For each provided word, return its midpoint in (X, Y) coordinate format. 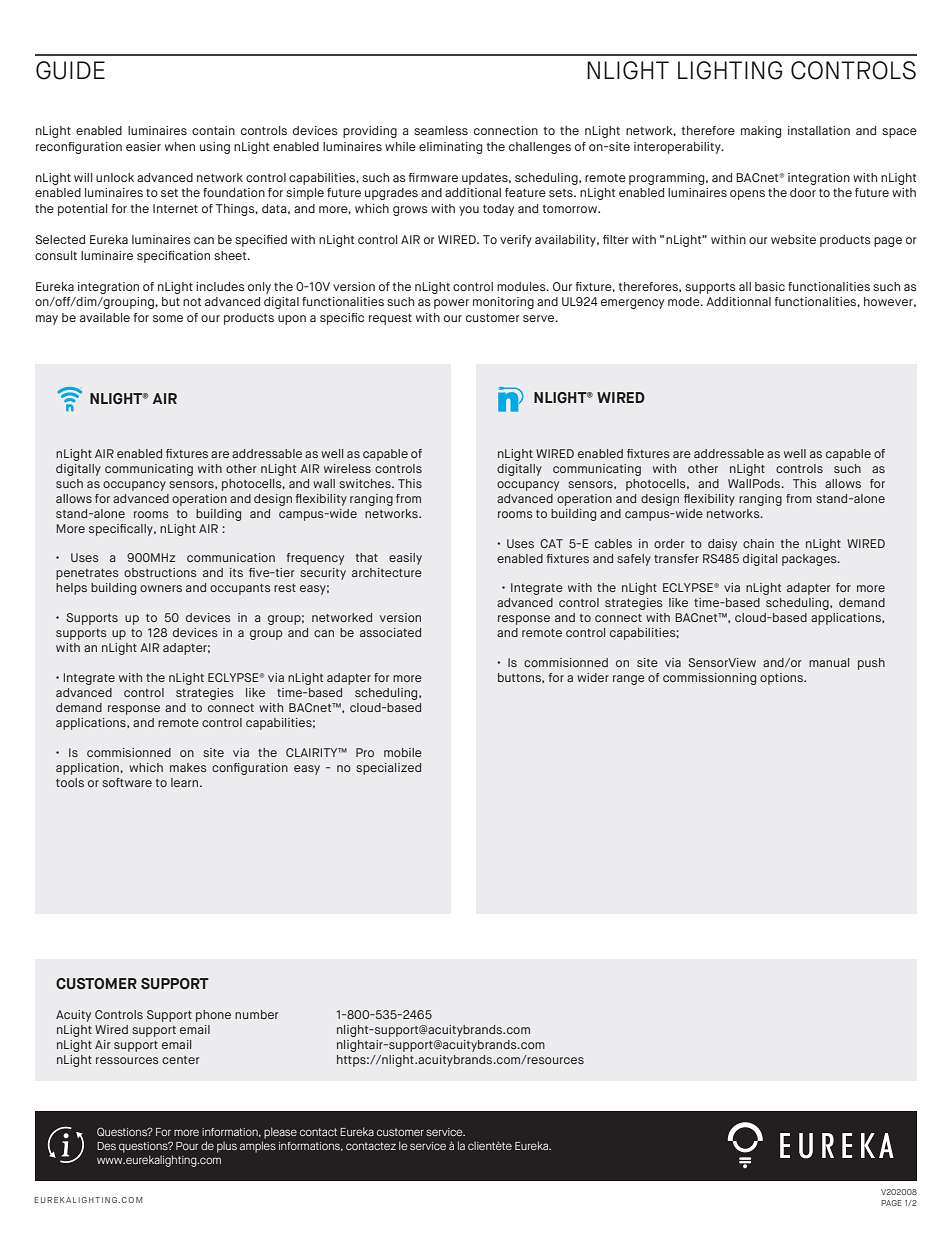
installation (819, 130)
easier (143, 146)
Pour (187, 1146)
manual (829, 662)
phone (213, 1016)
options (783, 679)
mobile (403, 752)
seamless (441, 130)
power (451, 304)
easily (405, 559)
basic (770, 286)
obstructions (160, 572)
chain (758, 543)
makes (188, 767)
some (168, 318)
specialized (388, 769)
